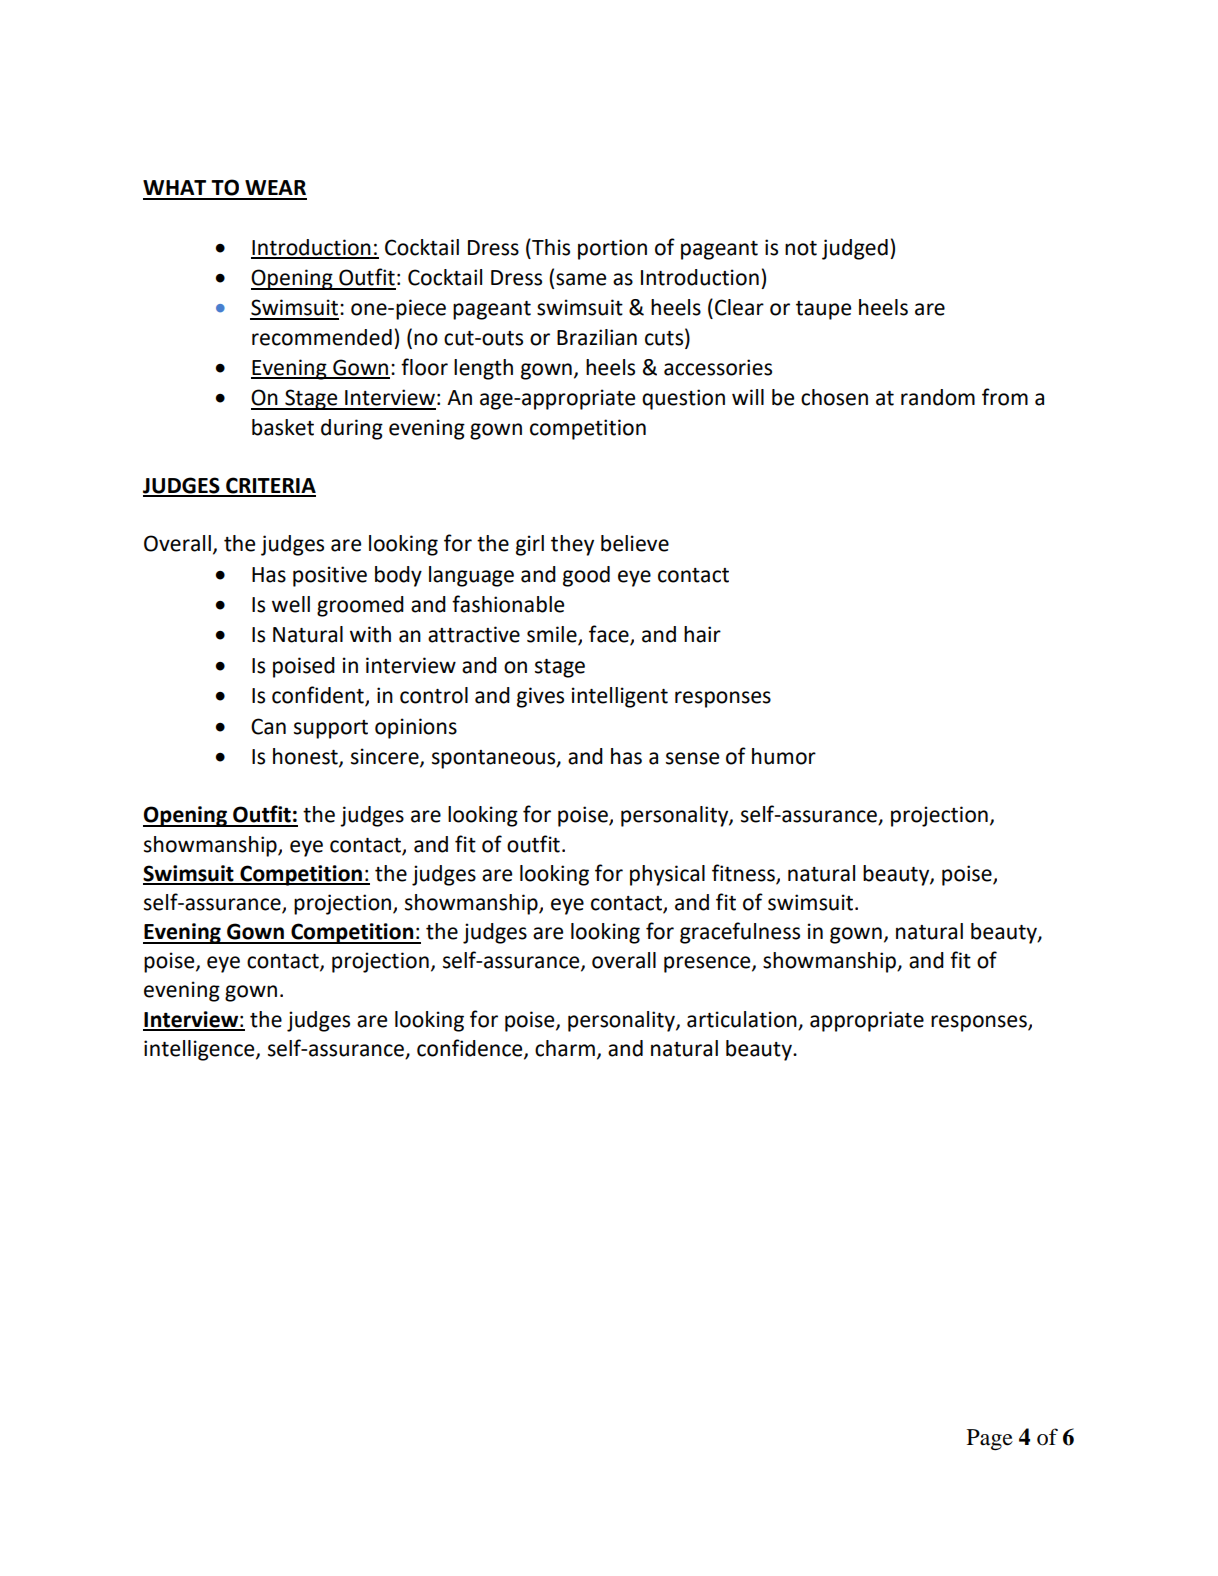  Describe the element at coordinates (744, 874) in the page. I see `fitness` at that location.
